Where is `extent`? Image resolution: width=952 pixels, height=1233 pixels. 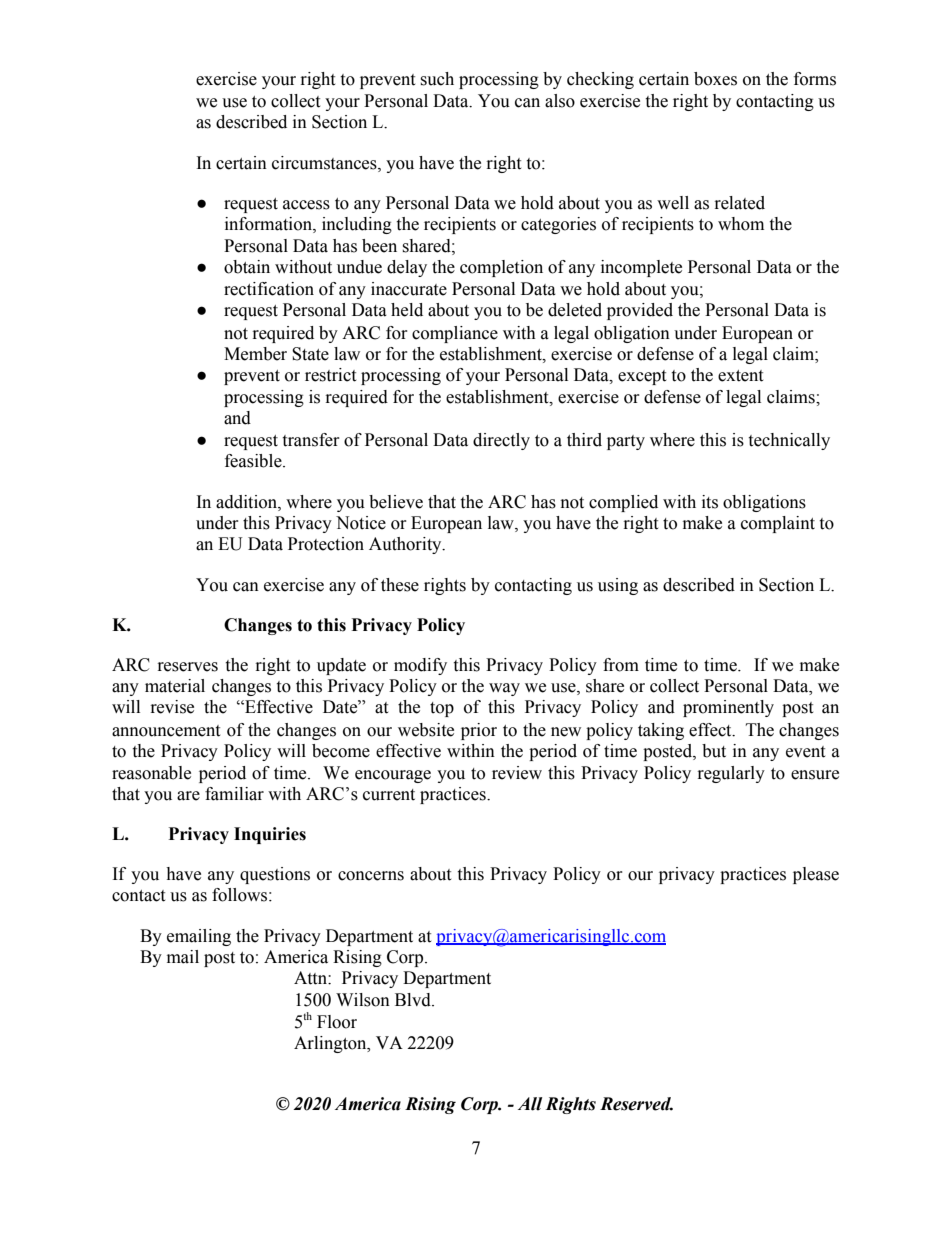
extent is located at coordinates (740, 376).
